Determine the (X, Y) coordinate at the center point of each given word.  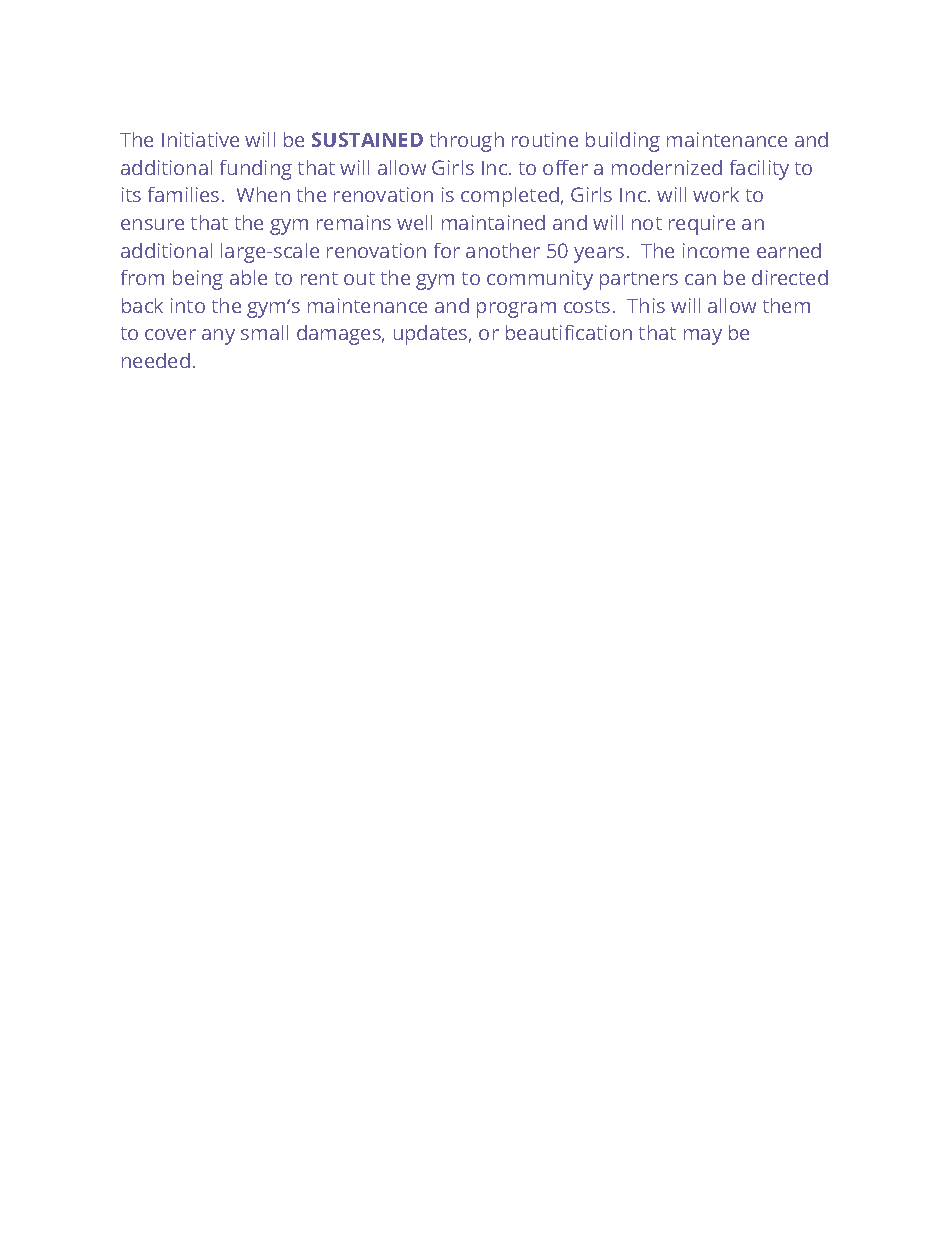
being (198, 280)
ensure (152, 224)
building (623, 142)
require (702, 225)
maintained (493, 222)
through (467, 142)
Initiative (200, 139)
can (700, 279)
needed (156, 360)
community (540, 280)
